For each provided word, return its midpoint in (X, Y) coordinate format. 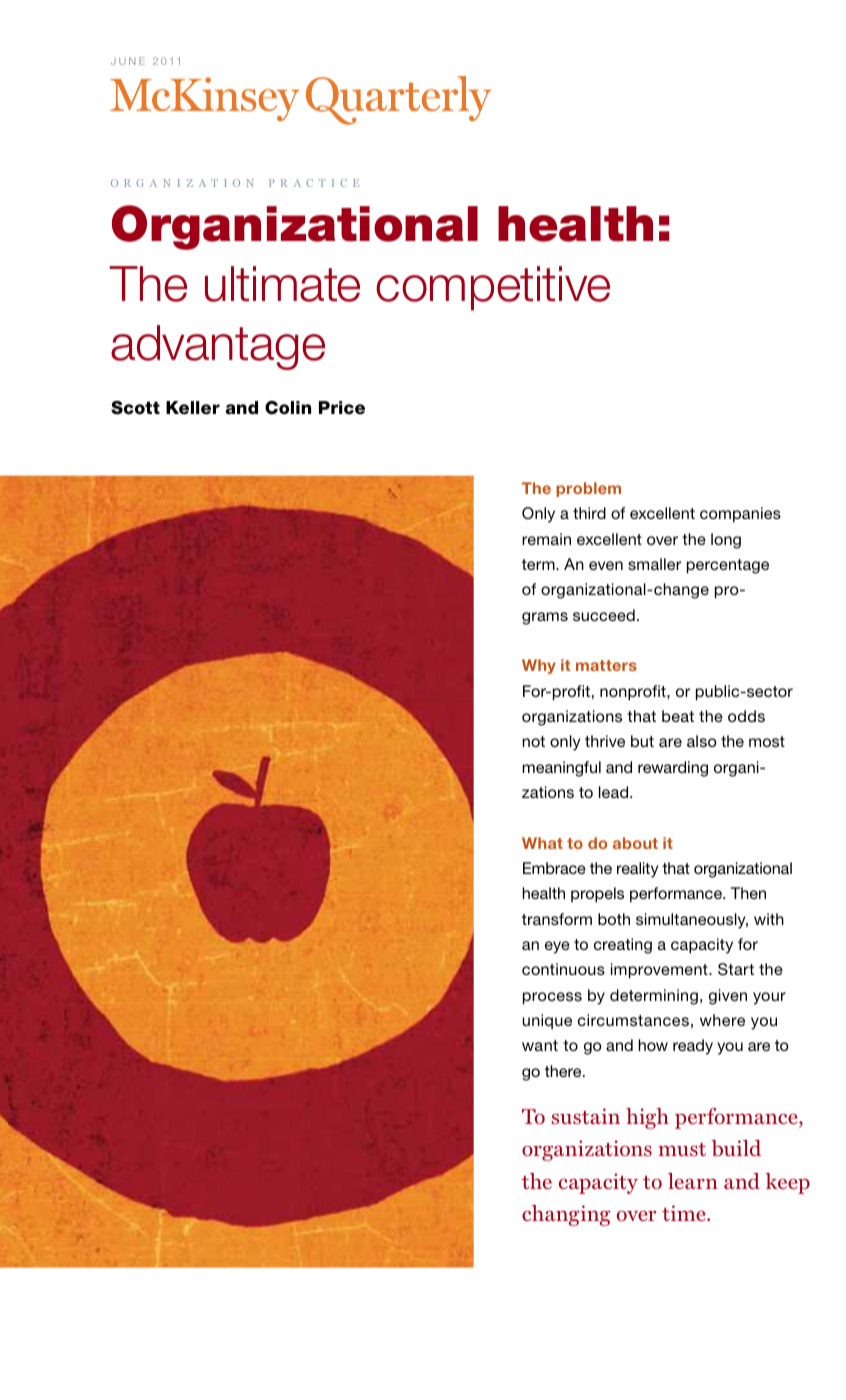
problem (588, 489)
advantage (218, 347)
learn (693, 1181)
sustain (586, 1116)
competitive (493, 288)
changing (566, 1215)
